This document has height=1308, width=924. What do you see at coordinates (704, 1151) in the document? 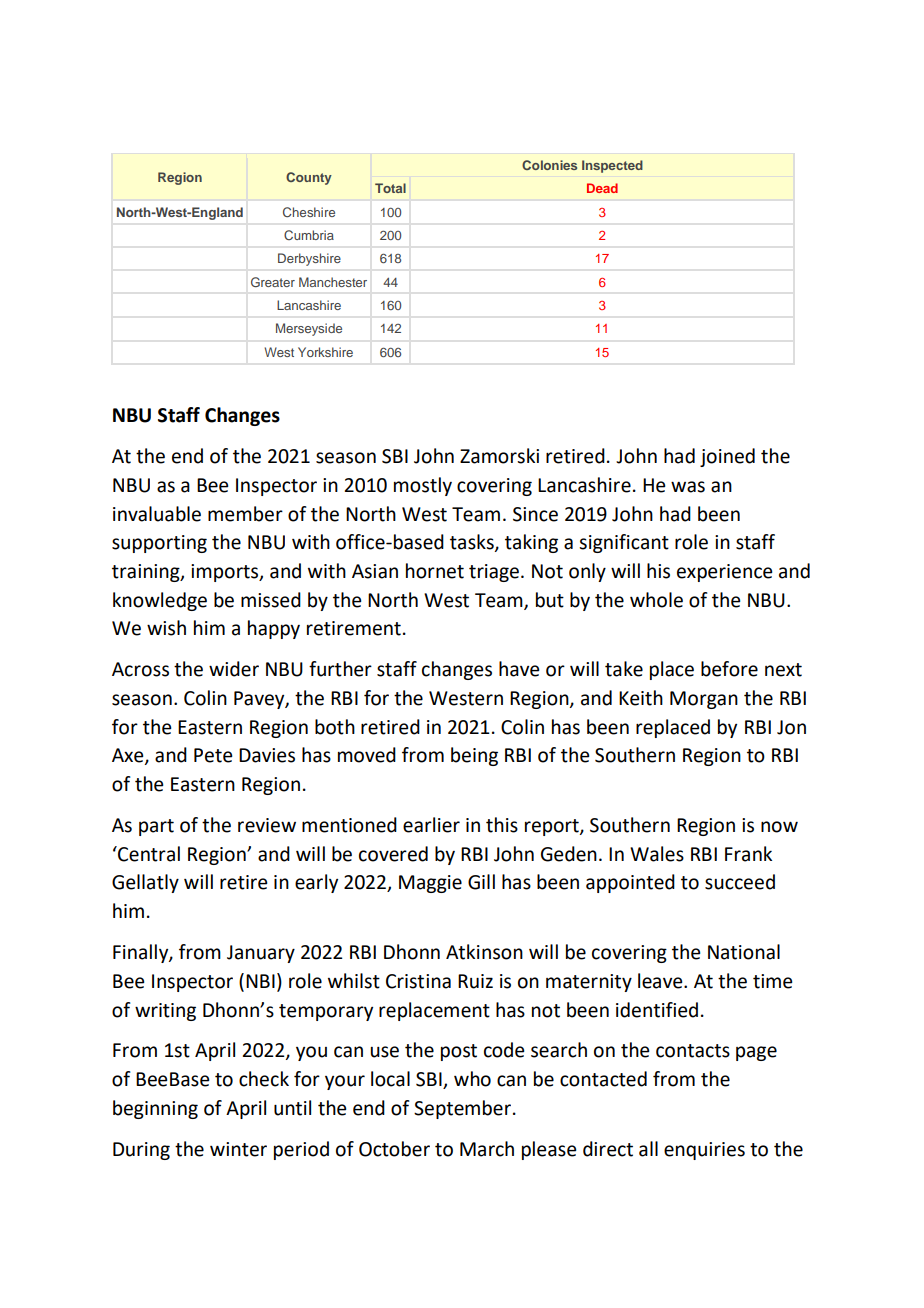
I see `enquiries` at bounding box center [704, 1151].
